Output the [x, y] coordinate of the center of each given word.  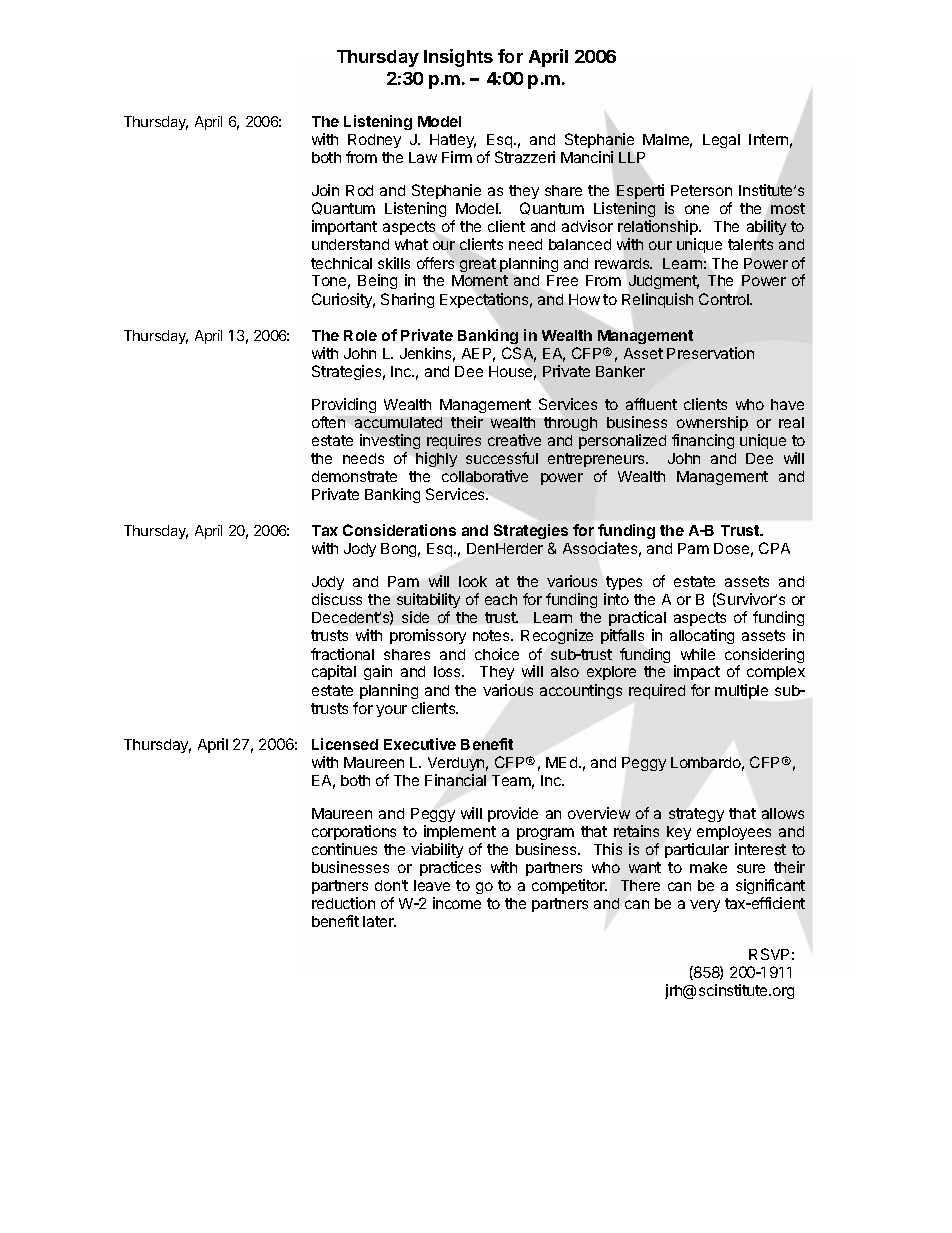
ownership [712, 423]
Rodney [374, 143]
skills [394, 263]
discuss [337, 599]
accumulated [398, 422]
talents [750, 244]
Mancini [587, 157]
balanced [580, 244]
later [379, 921]
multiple [741, 691]
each [501, 599]
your [391, 711]
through [570, 424]
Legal [721, 141]
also [565, 671]
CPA [774, 548]
